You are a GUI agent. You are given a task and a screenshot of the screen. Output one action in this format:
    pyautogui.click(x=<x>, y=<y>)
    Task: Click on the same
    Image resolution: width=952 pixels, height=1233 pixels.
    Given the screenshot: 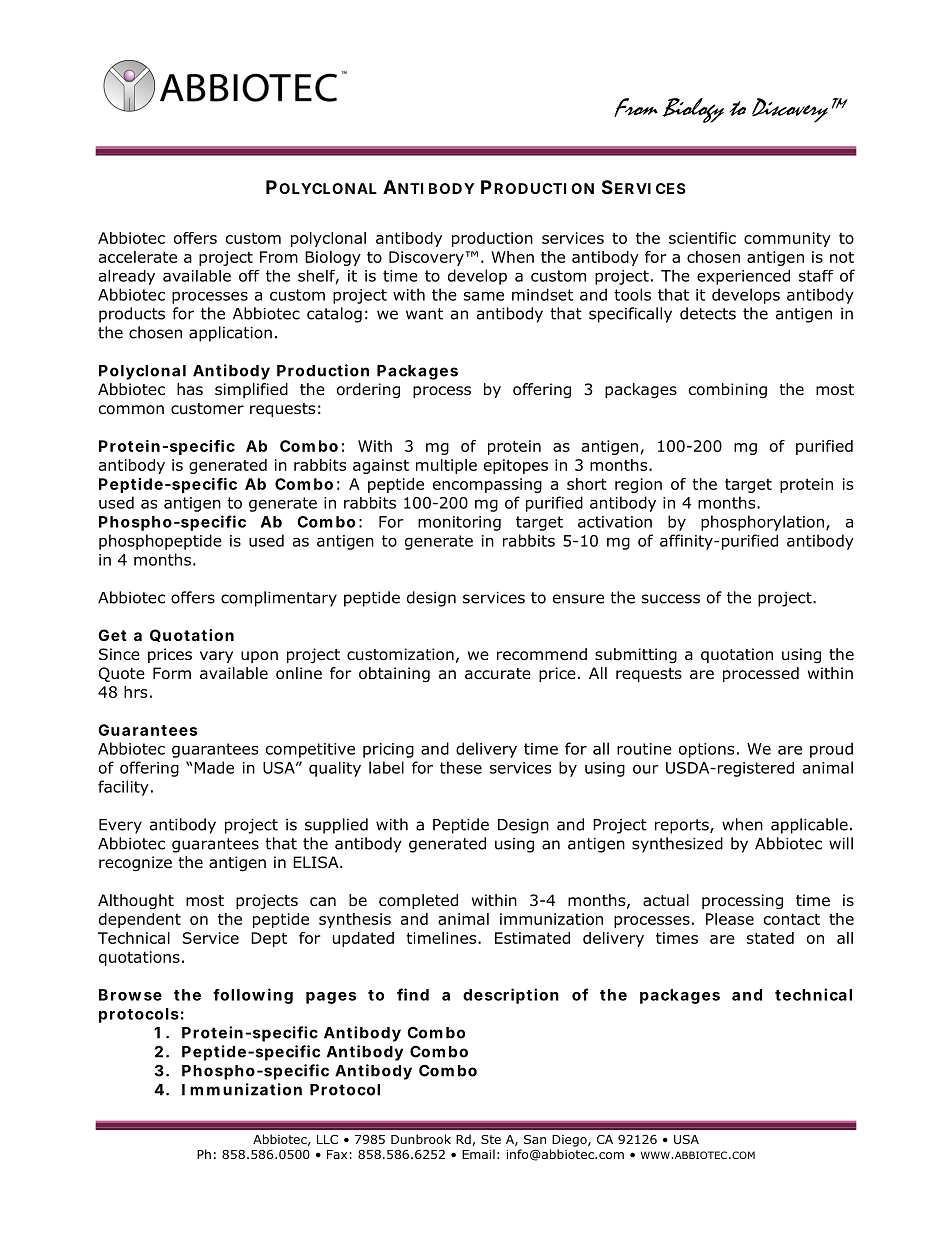 What is the action you would take?
    pyautogui.click(x=484, y=296)
